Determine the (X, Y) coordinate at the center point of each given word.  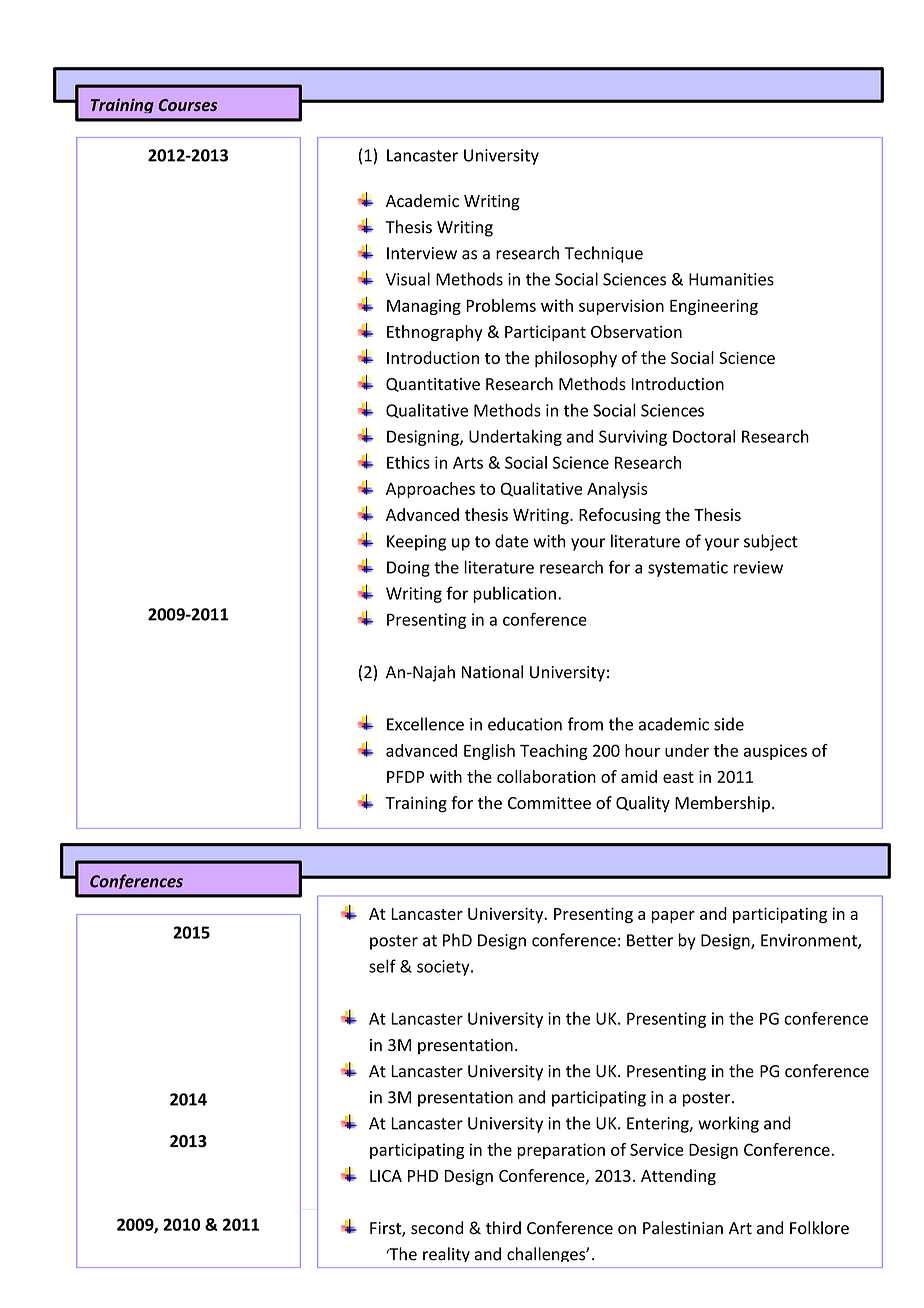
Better (650, 940)
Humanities (731, 279)
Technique (604, 254)
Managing (424, 307)
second (437, 1228)
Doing (408, 569)
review (758, 567)
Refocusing (620, 516)
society (444, 968)
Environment (810, 941)
